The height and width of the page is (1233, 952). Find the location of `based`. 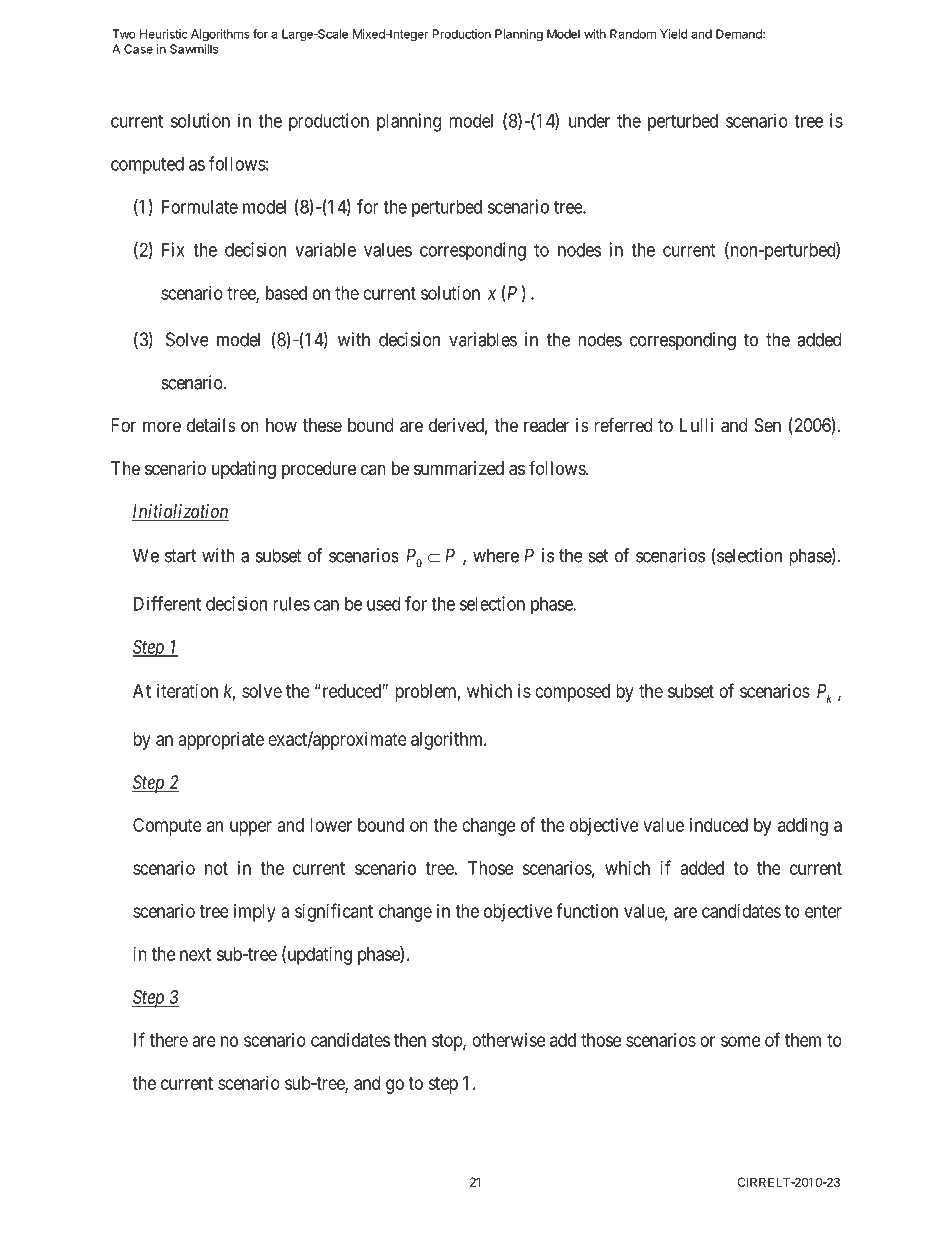

based is located at coordinates (286, 293).
